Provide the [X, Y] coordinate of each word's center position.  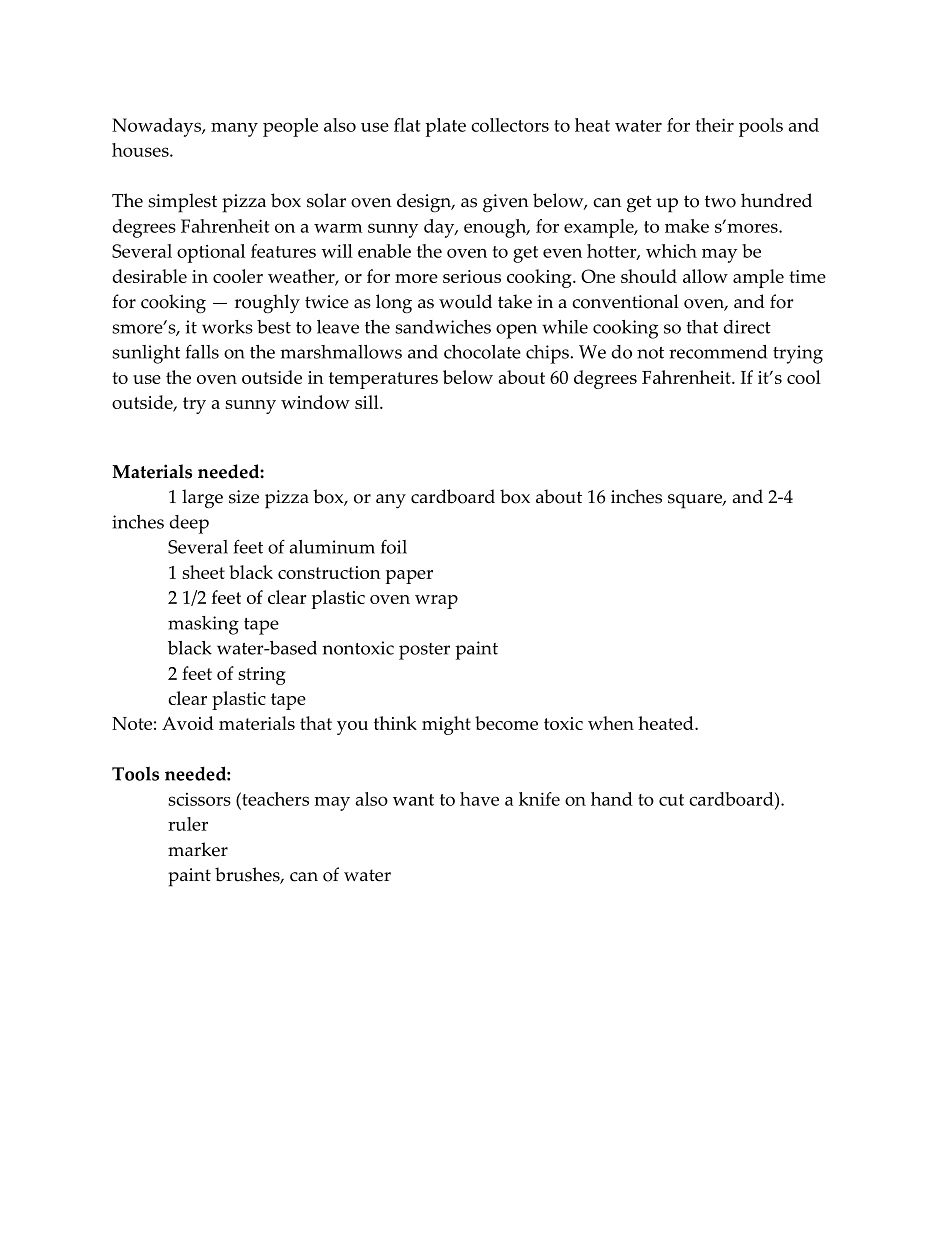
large [202, 499]
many [234, 130]
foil [394, 546]
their [714, 125]
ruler [188, 824]
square [696, 501]
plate [445, 127]
